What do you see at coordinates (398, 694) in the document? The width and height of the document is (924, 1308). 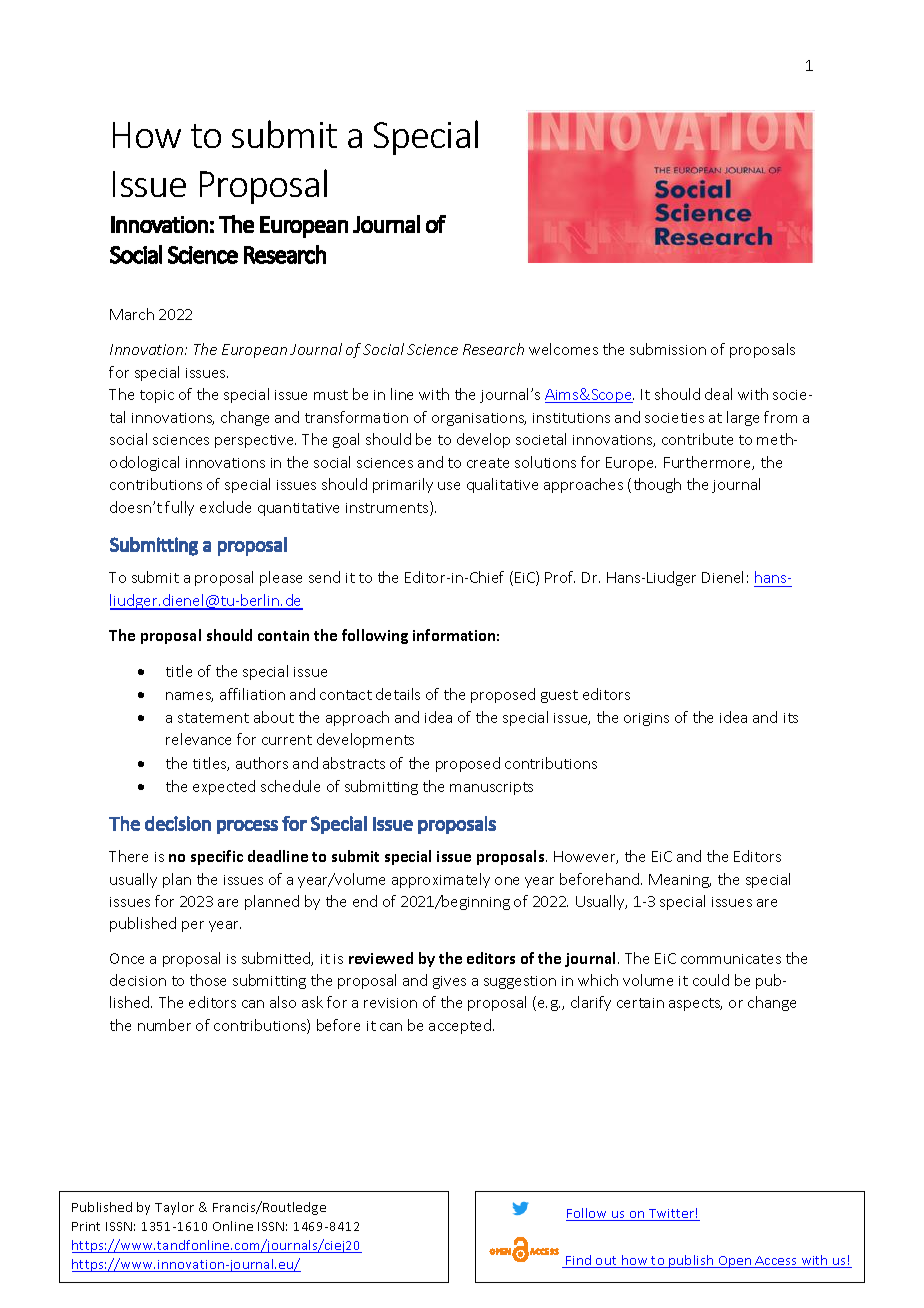 I see `details` at bounding box center [398, 694].
